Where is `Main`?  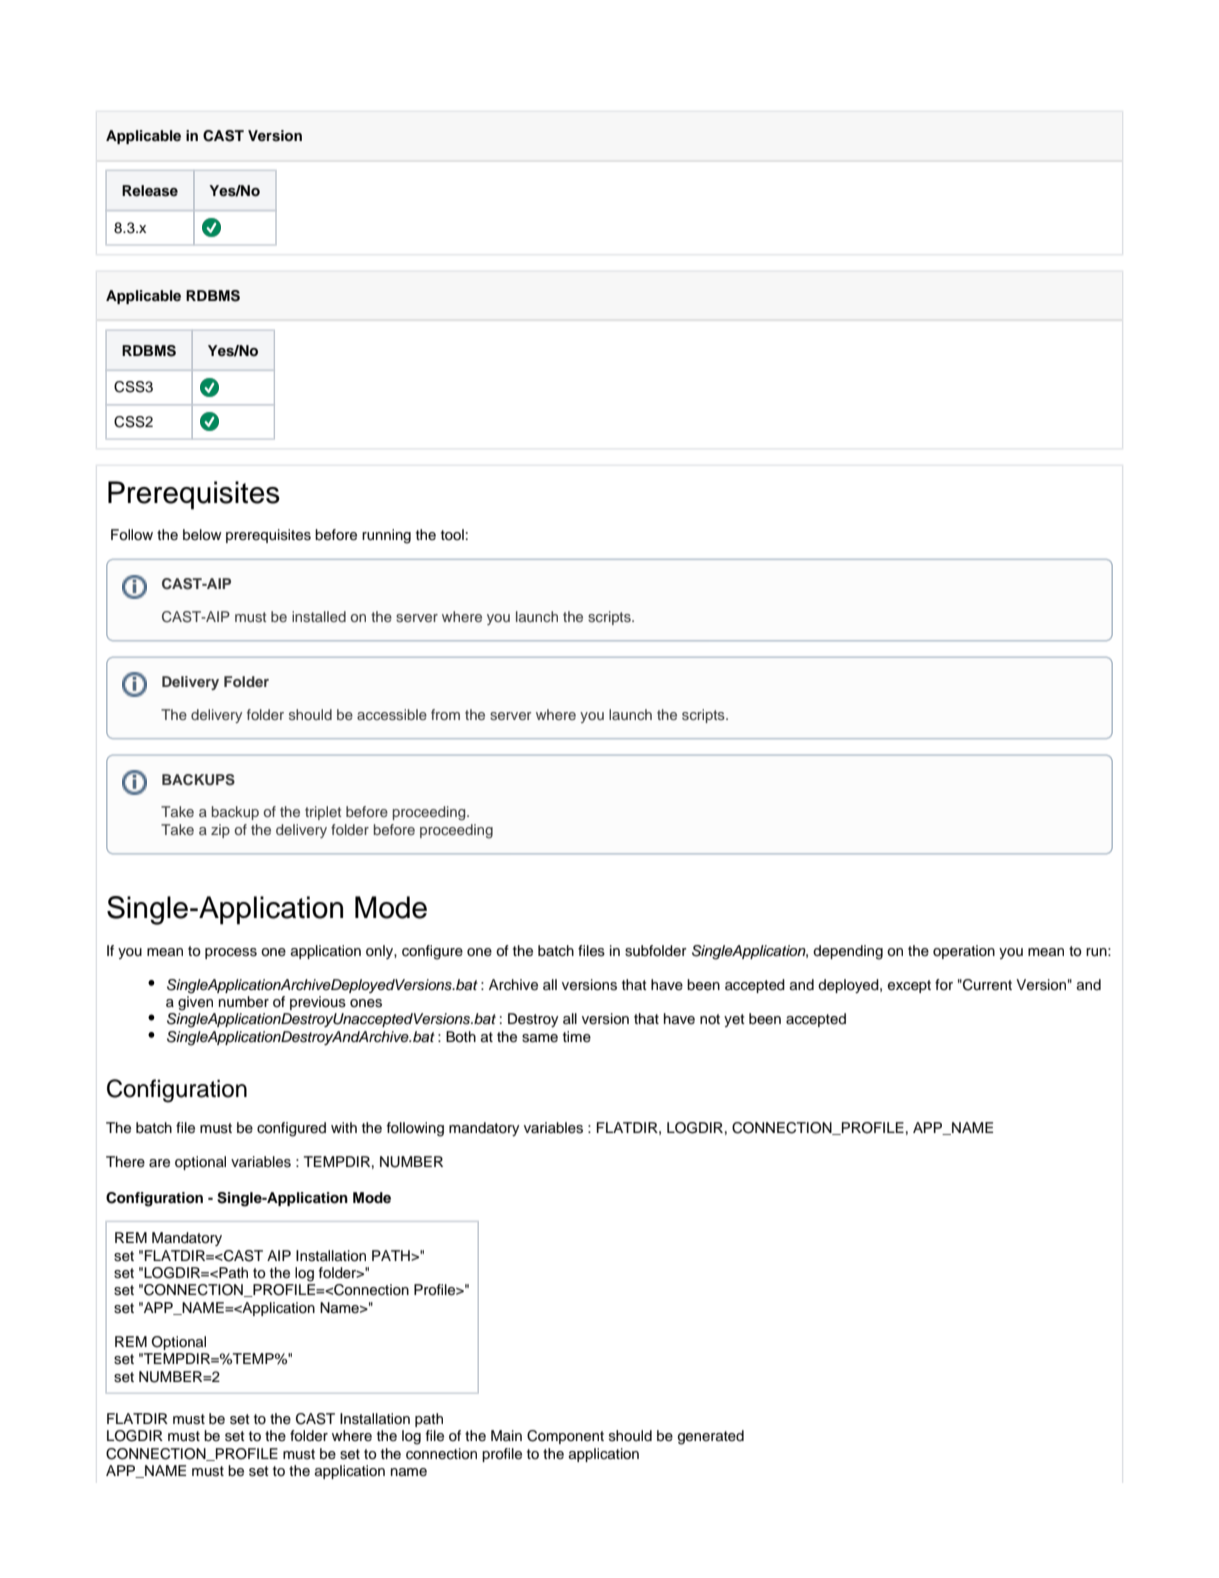 Main is located at coordinates (506, 1435).
